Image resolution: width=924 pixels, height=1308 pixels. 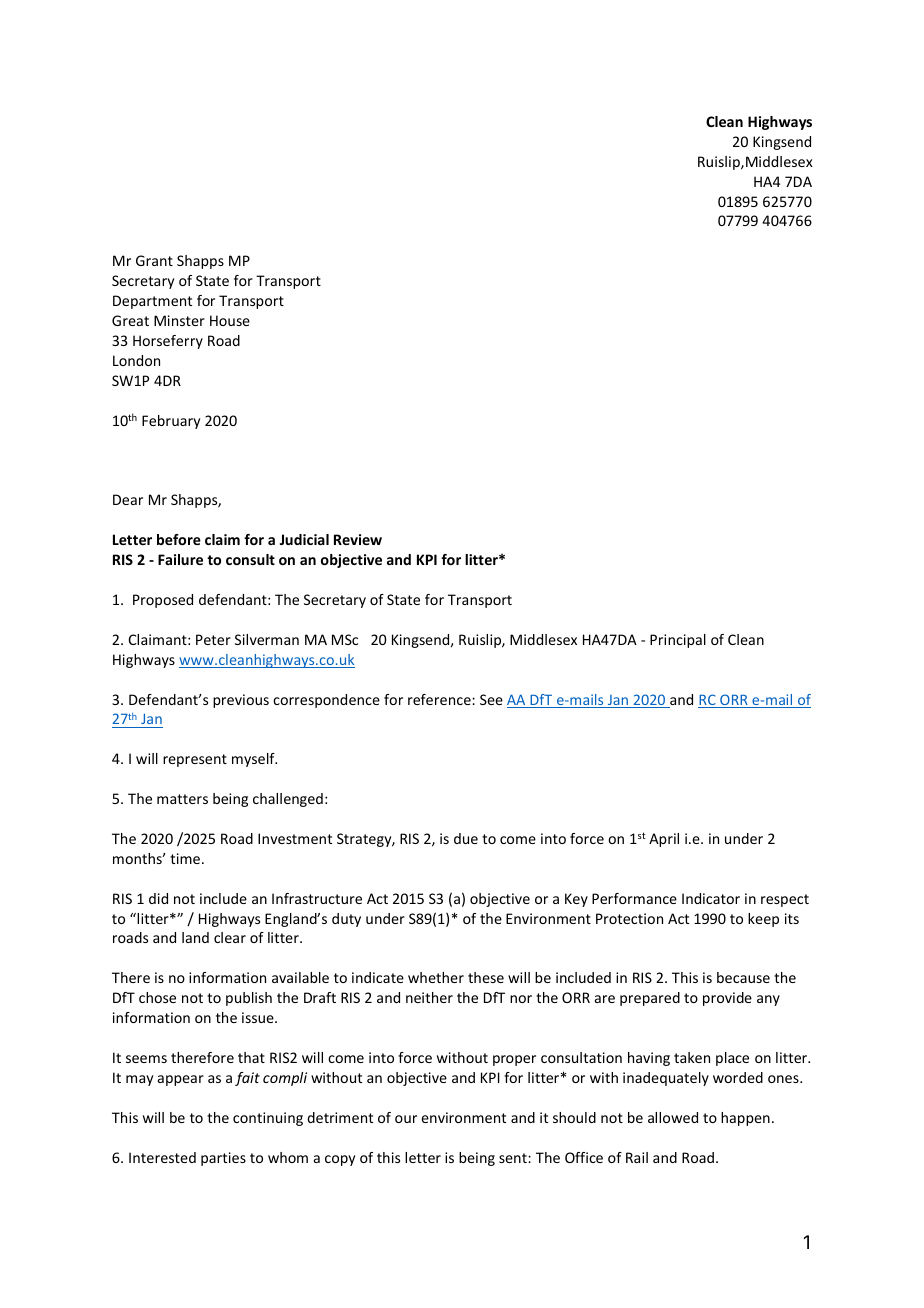 I want to click on happen, so click(x=745, y=1119).
